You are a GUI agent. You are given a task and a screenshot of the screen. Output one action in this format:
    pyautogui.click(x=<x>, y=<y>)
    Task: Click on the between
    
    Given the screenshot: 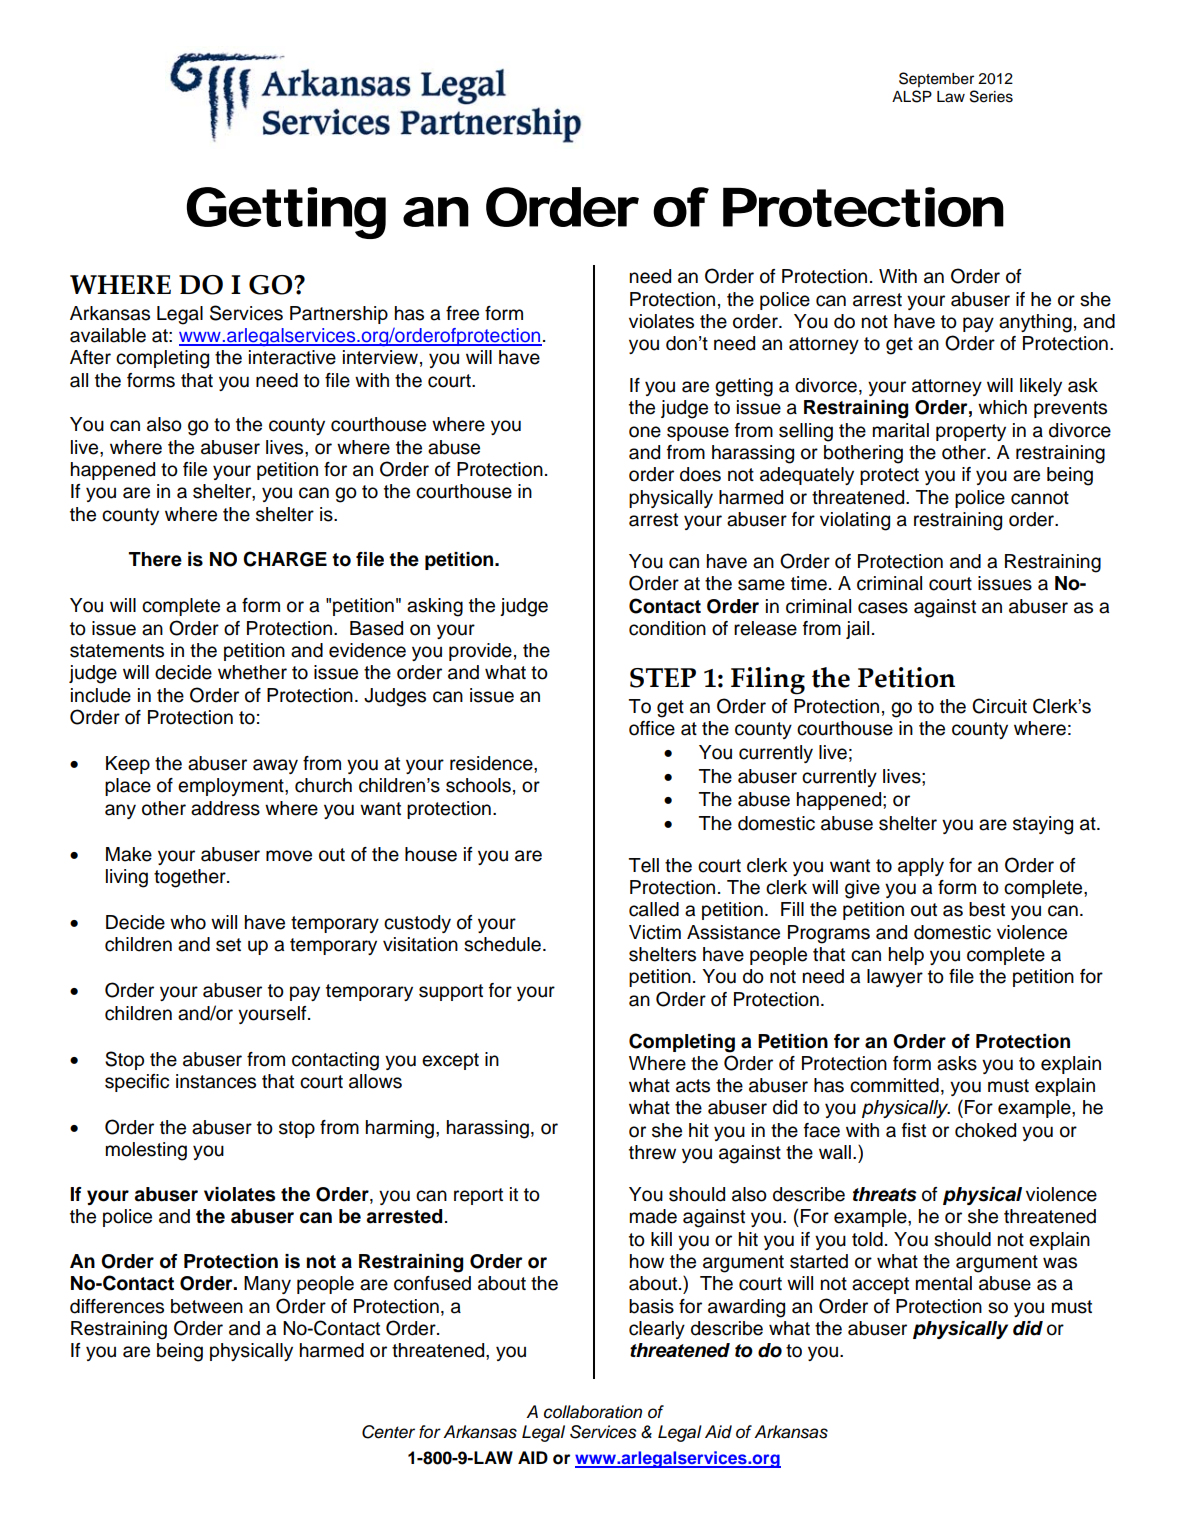 What is the action you would take?
    pyautogui.click(x=207, y=1306)
